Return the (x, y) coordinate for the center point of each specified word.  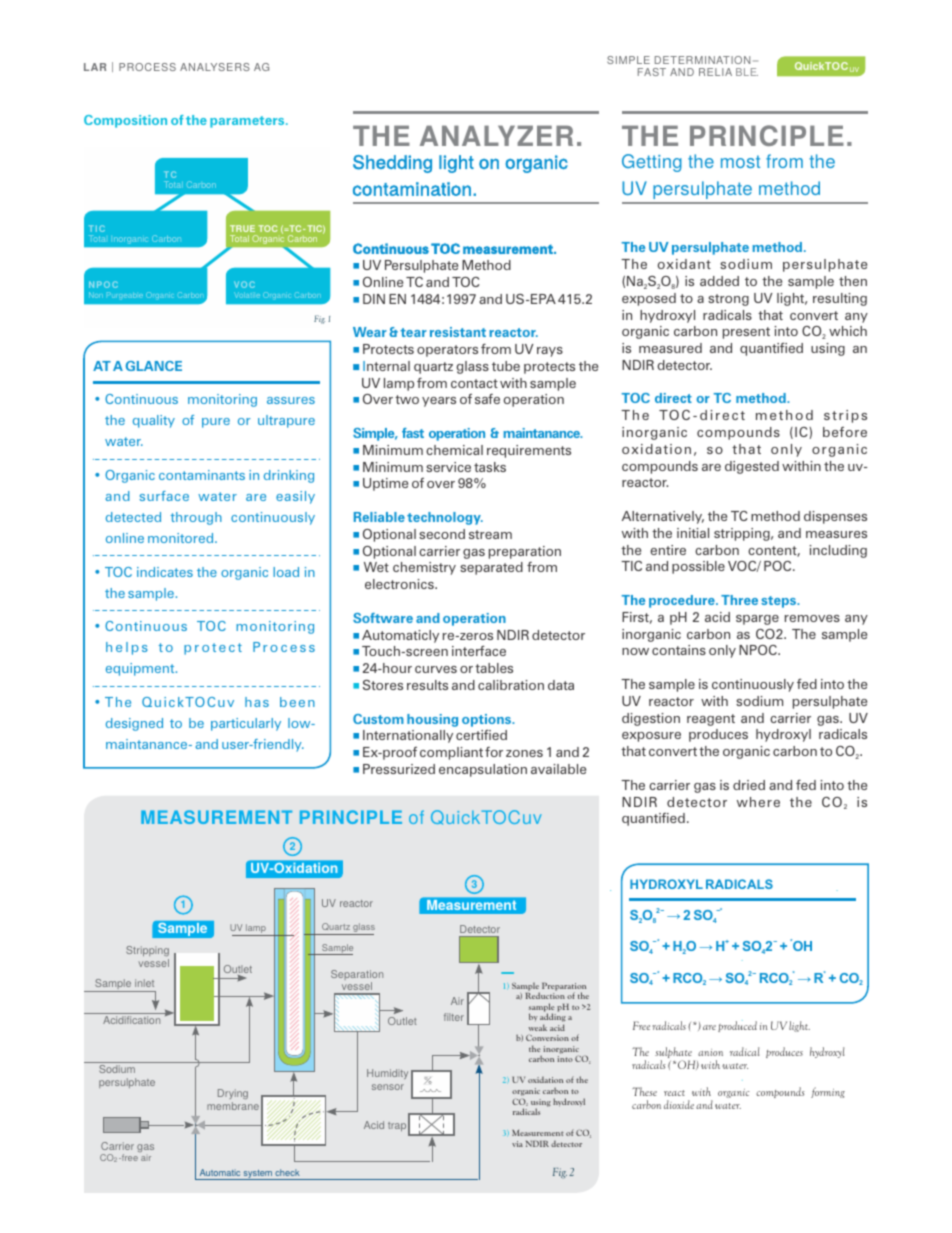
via (517, 1144)
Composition (125, 121)
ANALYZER (496, 135)
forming (828, 1092)
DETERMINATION (702, 60)
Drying (233, 1094)
